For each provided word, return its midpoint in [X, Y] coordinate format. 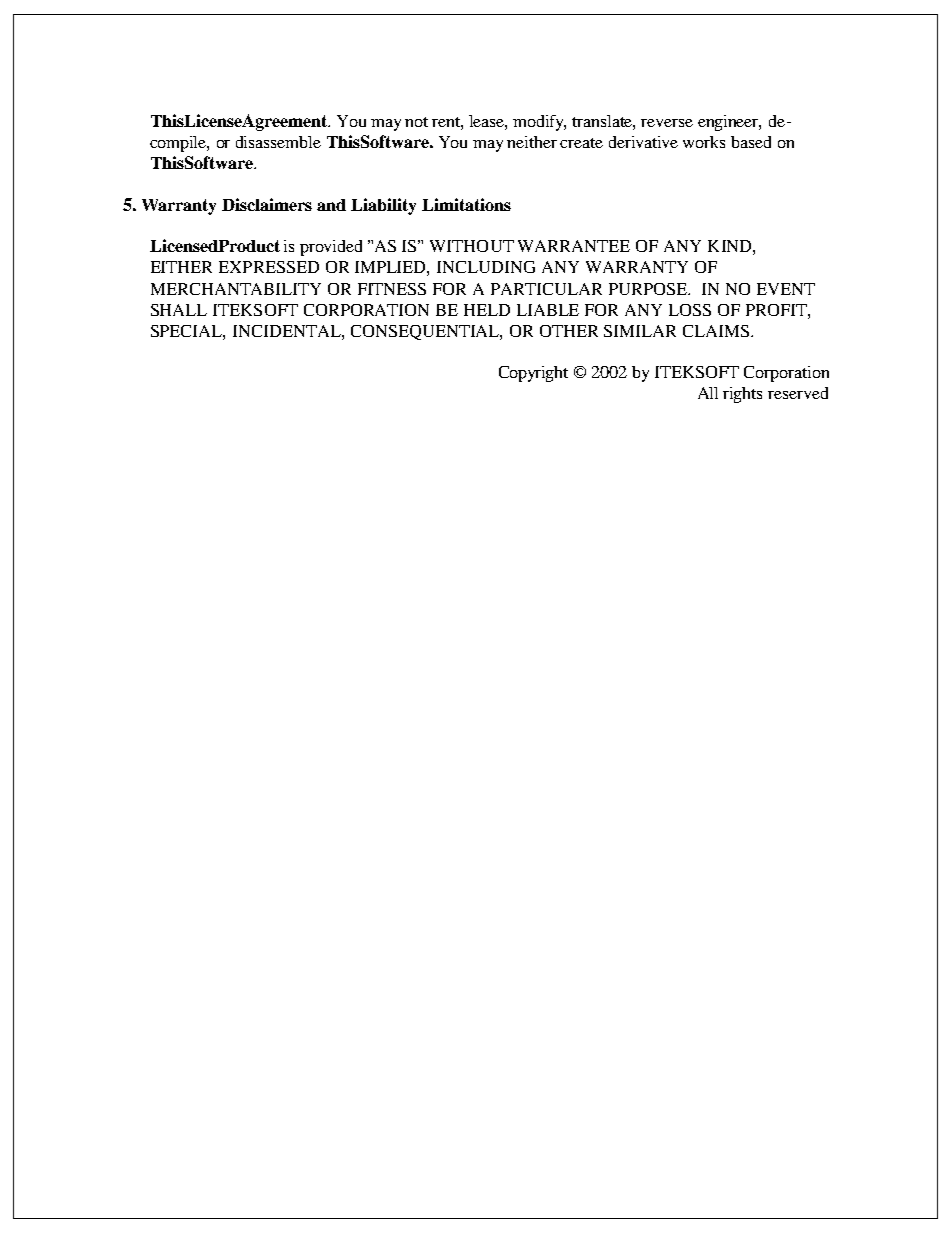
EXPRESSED [269, 267]
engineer [729, 123]
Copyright [533, 374]
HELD [487, 310]
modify [539, 123]
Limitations [466, 204]
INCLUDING [486, 267]
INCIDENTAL [288, 331]
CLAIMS [716, 331]
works [704, 142]
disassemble [278, 142]
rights [742, 395]
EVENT [786, 289]
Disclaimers [267, 204]
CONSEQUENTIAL [426, 332]
